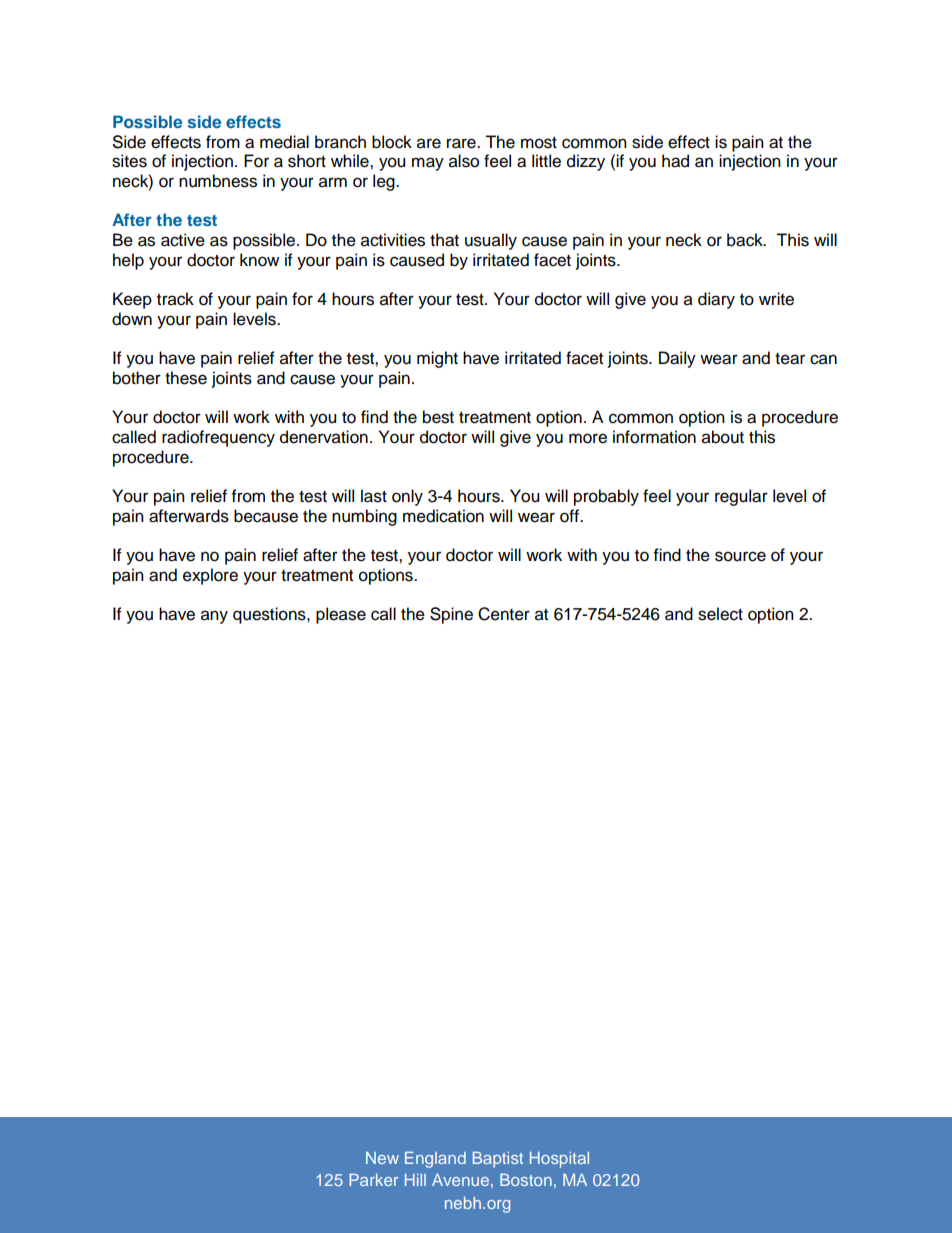  I want to click on numbness, so click(218, 181).
